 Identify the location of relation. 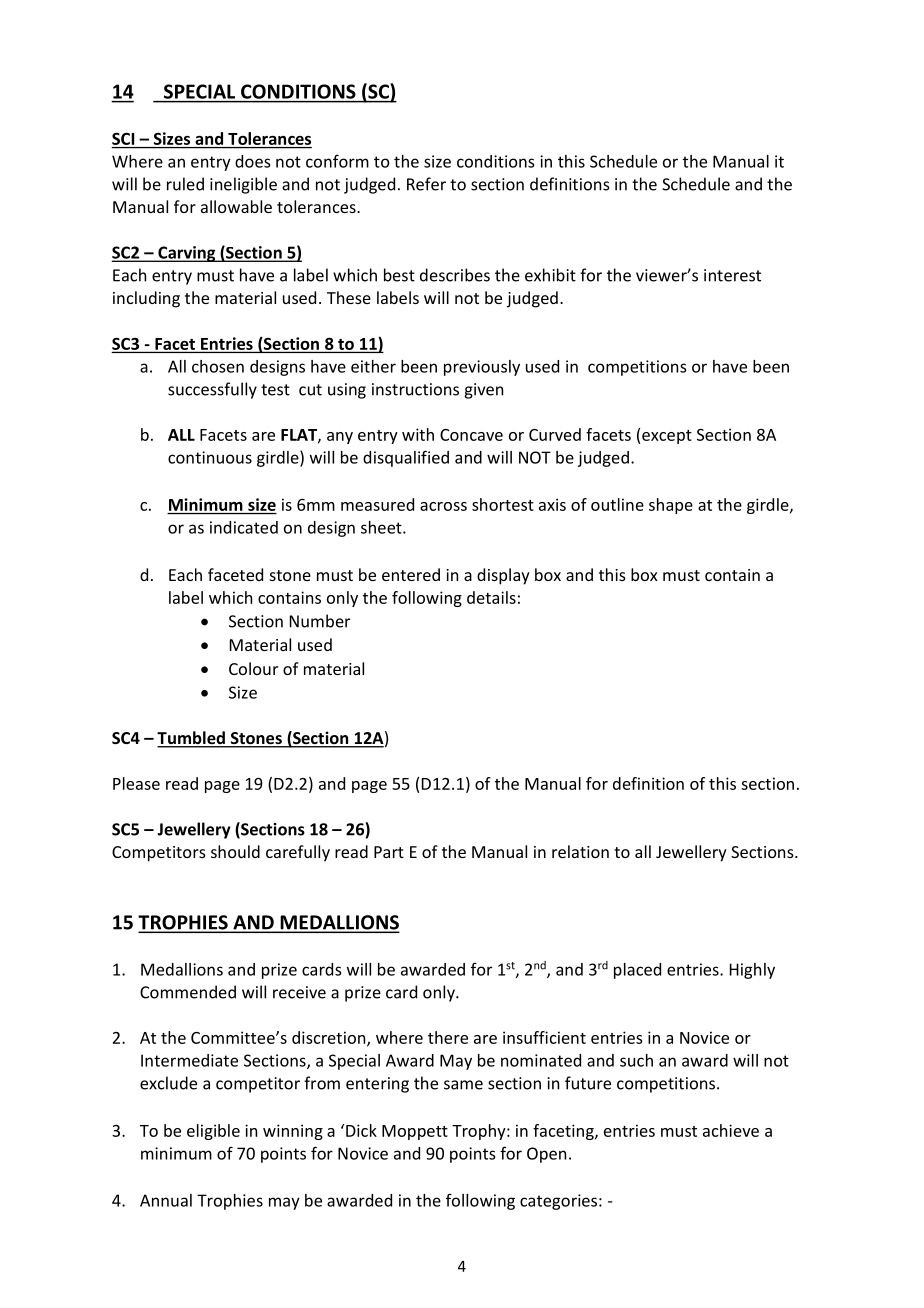
(580, 851).
